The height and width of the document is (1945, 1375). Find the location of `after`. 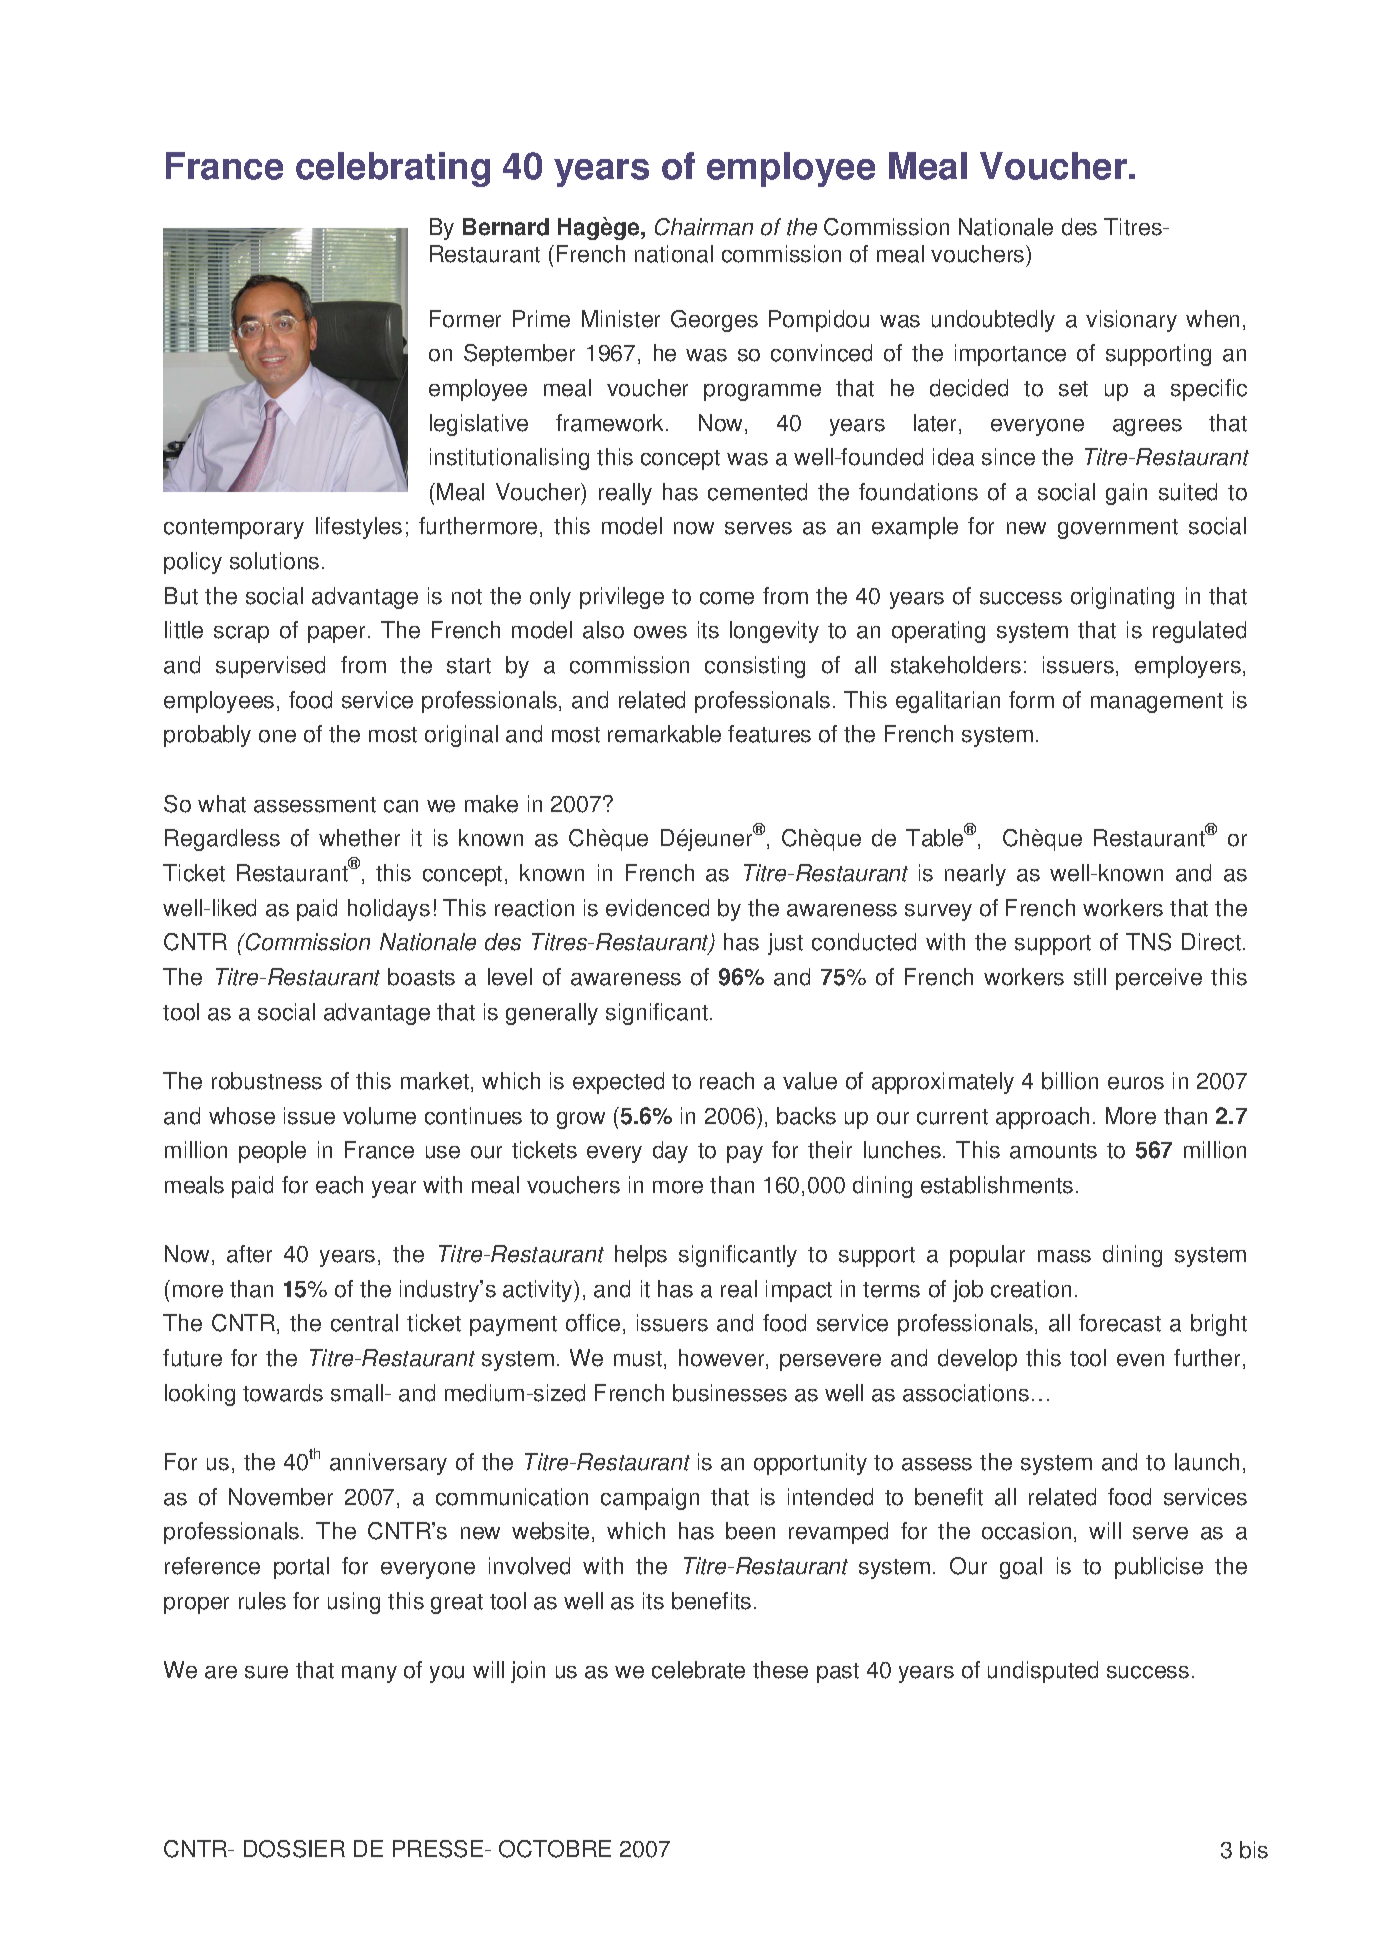

after is located at coordinates (249, 1254).
